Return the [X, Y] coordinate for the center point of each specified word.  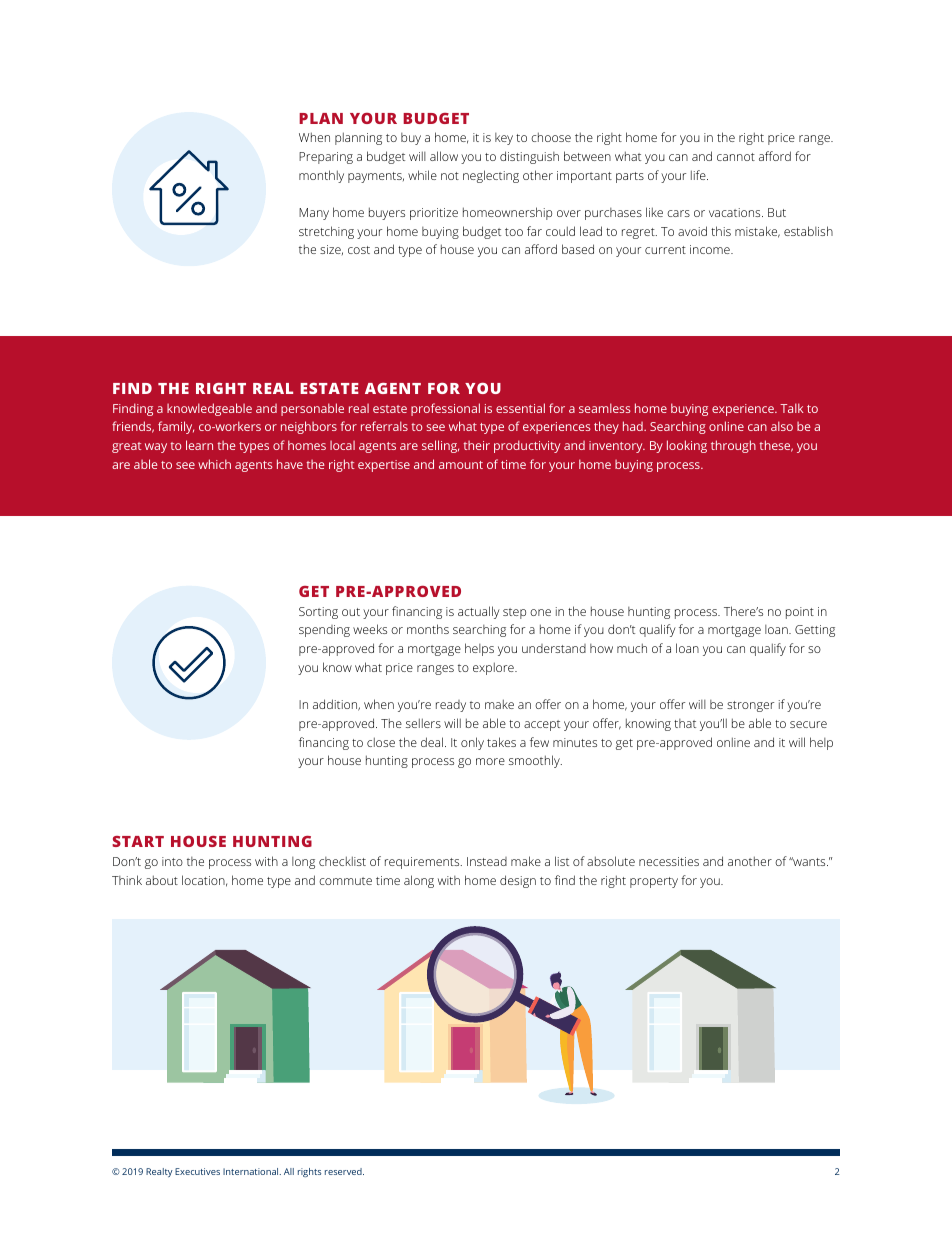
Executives [197, 1171]
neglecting [491, 176]
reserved [344, 1171]
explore [494, 668]
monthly [321, 176]
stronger [750, 706]
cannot [736, 157]
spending [324, 631]
